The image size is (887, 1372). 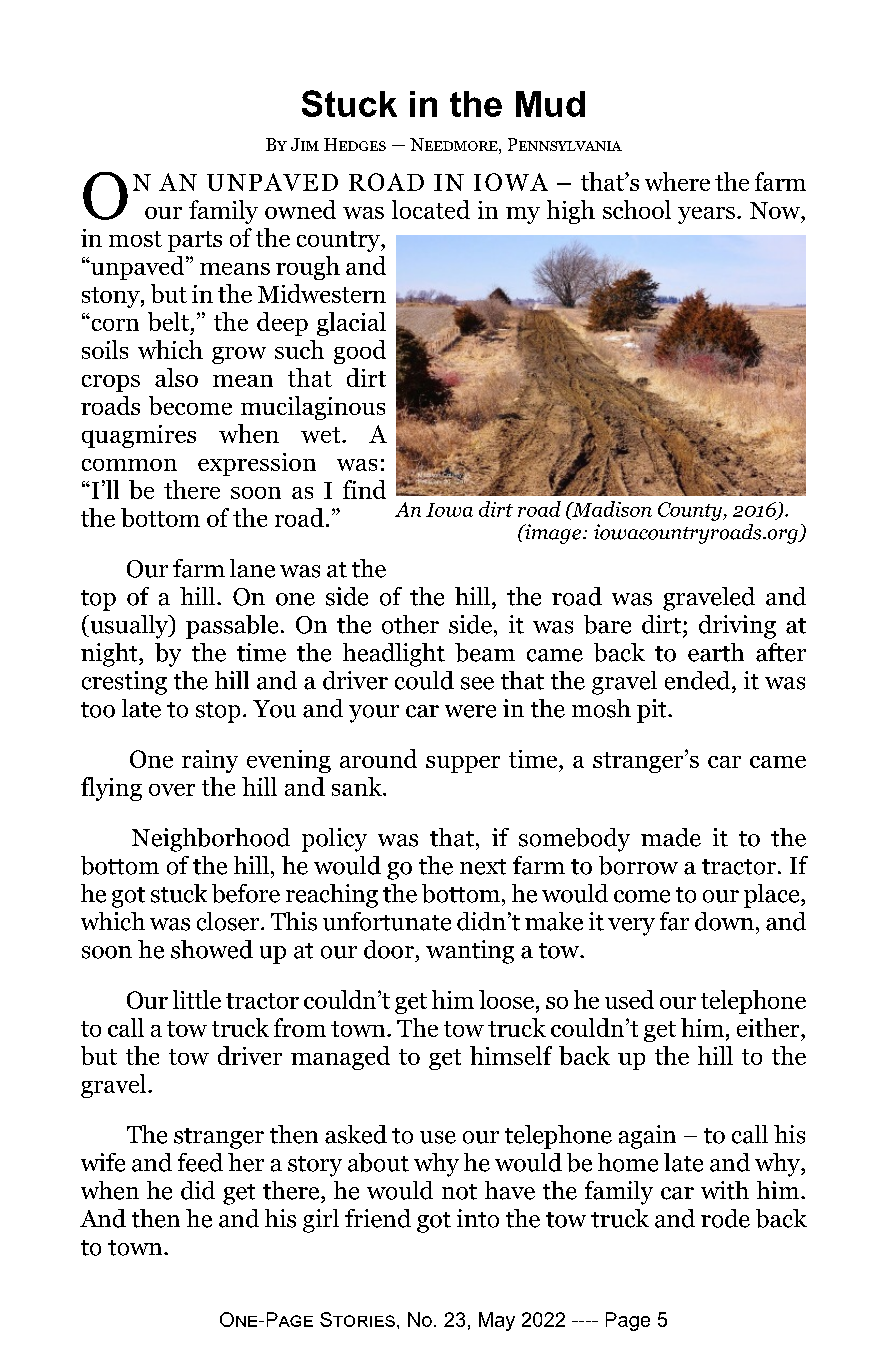 What do you see at coordinates (431, 209) in the screenshot?
I see `located` at bounding box center [431, 209].
